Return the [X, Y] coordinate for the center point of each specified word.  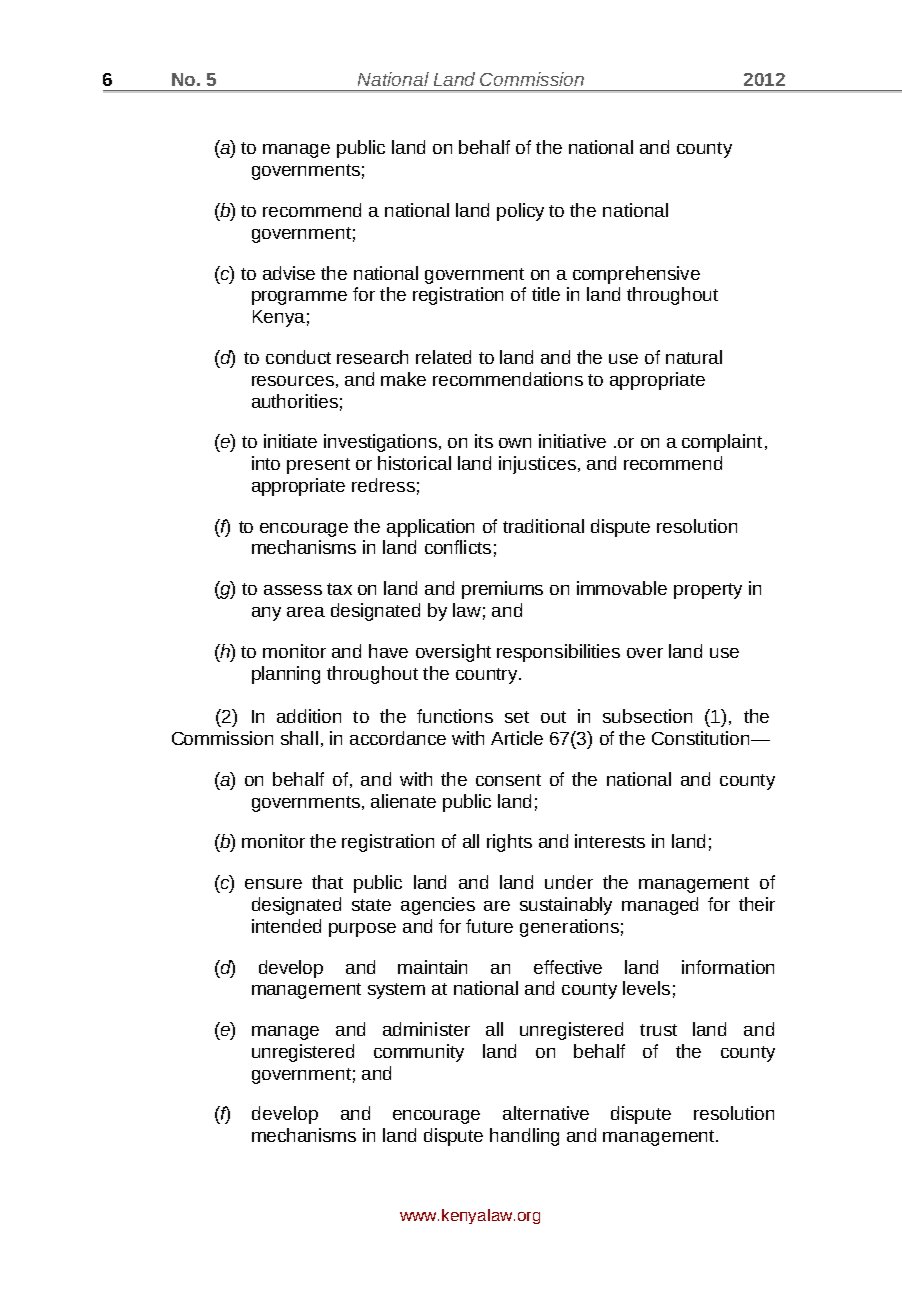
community [419, 1053]
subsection [647, 716]
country [486, 676]
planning [286, 675]
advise [289, 273]
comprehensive [636, 275]
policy [520, 212]
